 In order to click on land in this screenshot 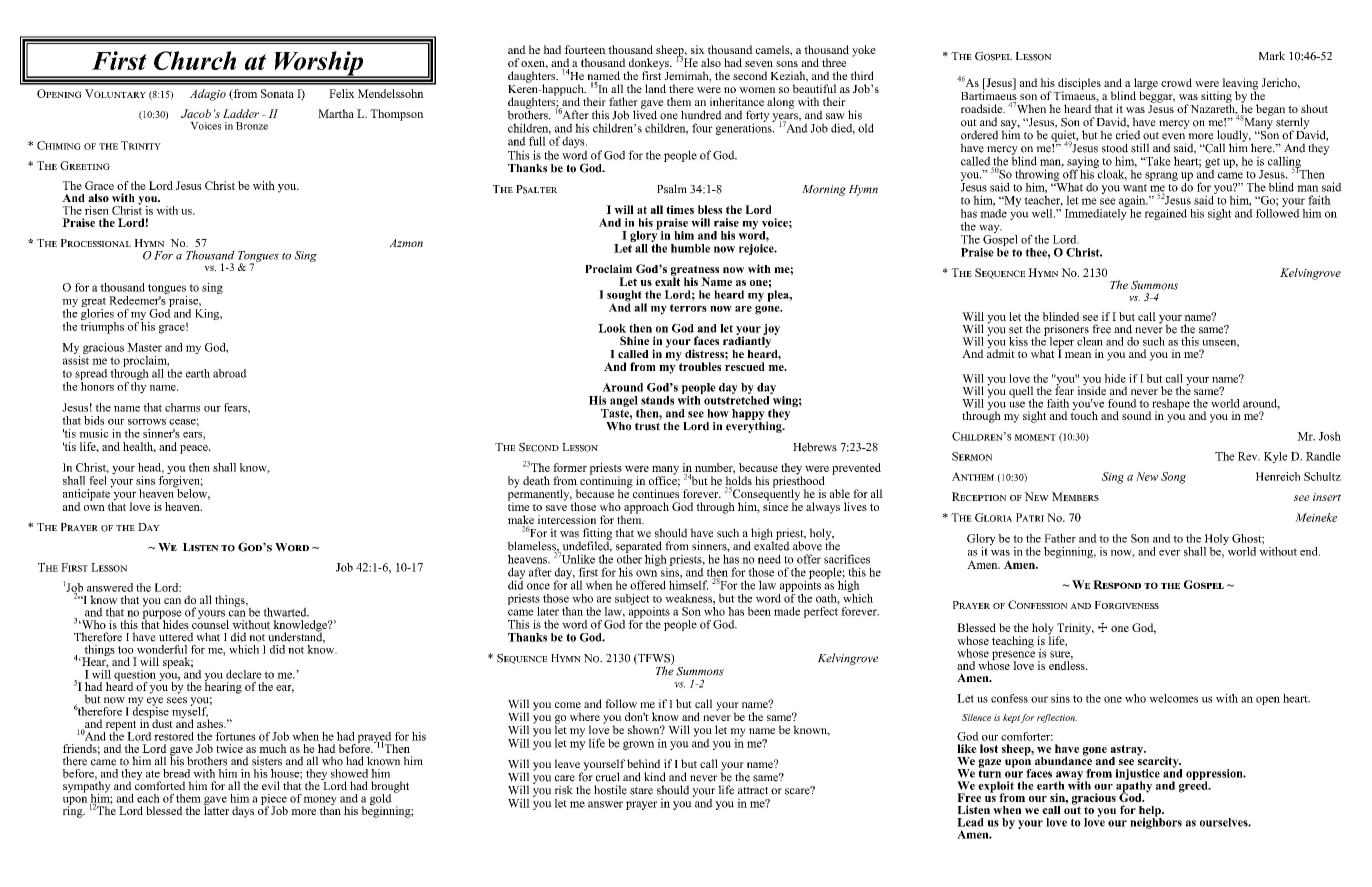, I will do `click(655, 88)`.
